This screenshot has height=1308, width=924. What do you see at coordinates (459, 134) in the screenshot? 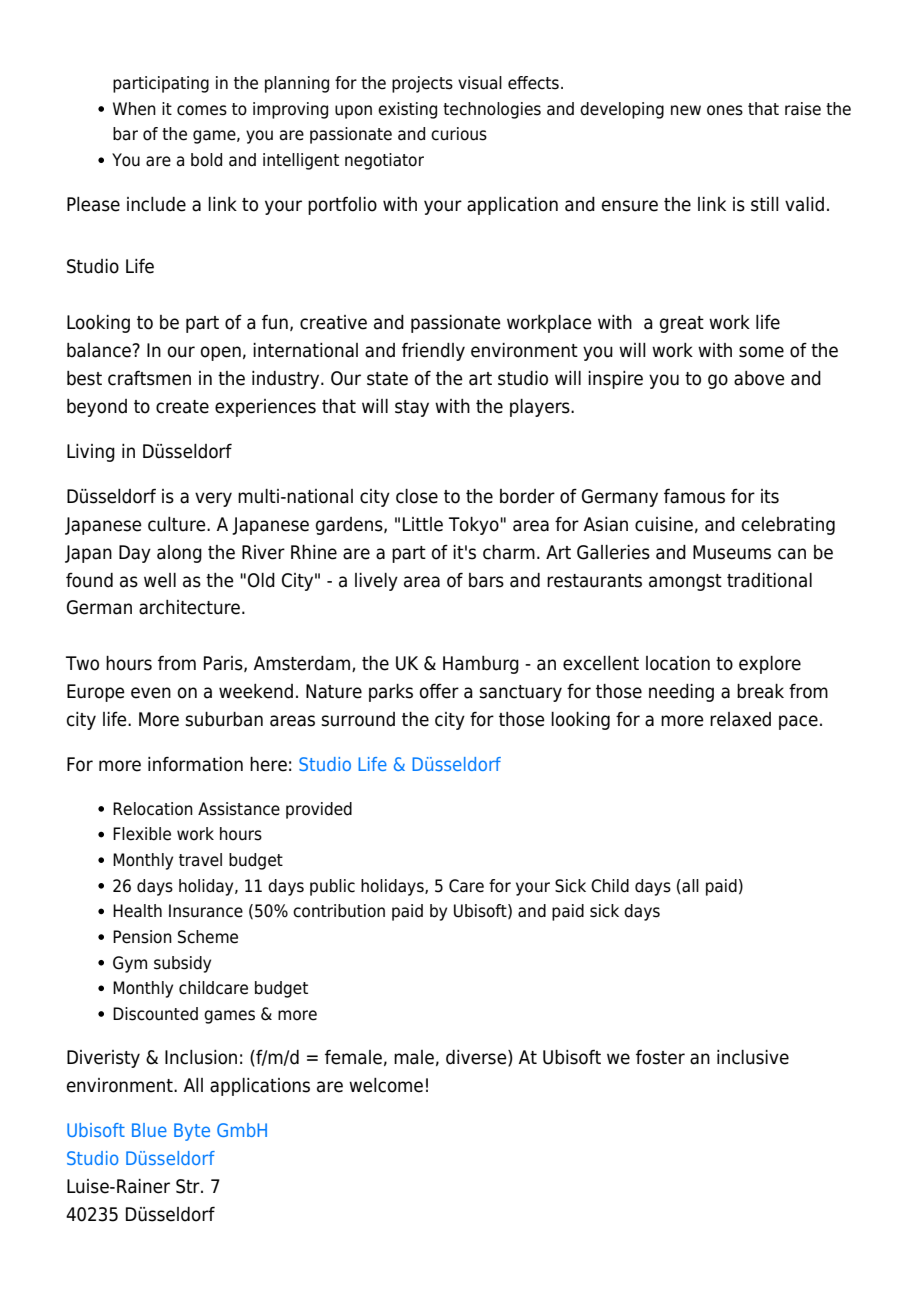
I see `curious` at bounding box center [459, 134].
